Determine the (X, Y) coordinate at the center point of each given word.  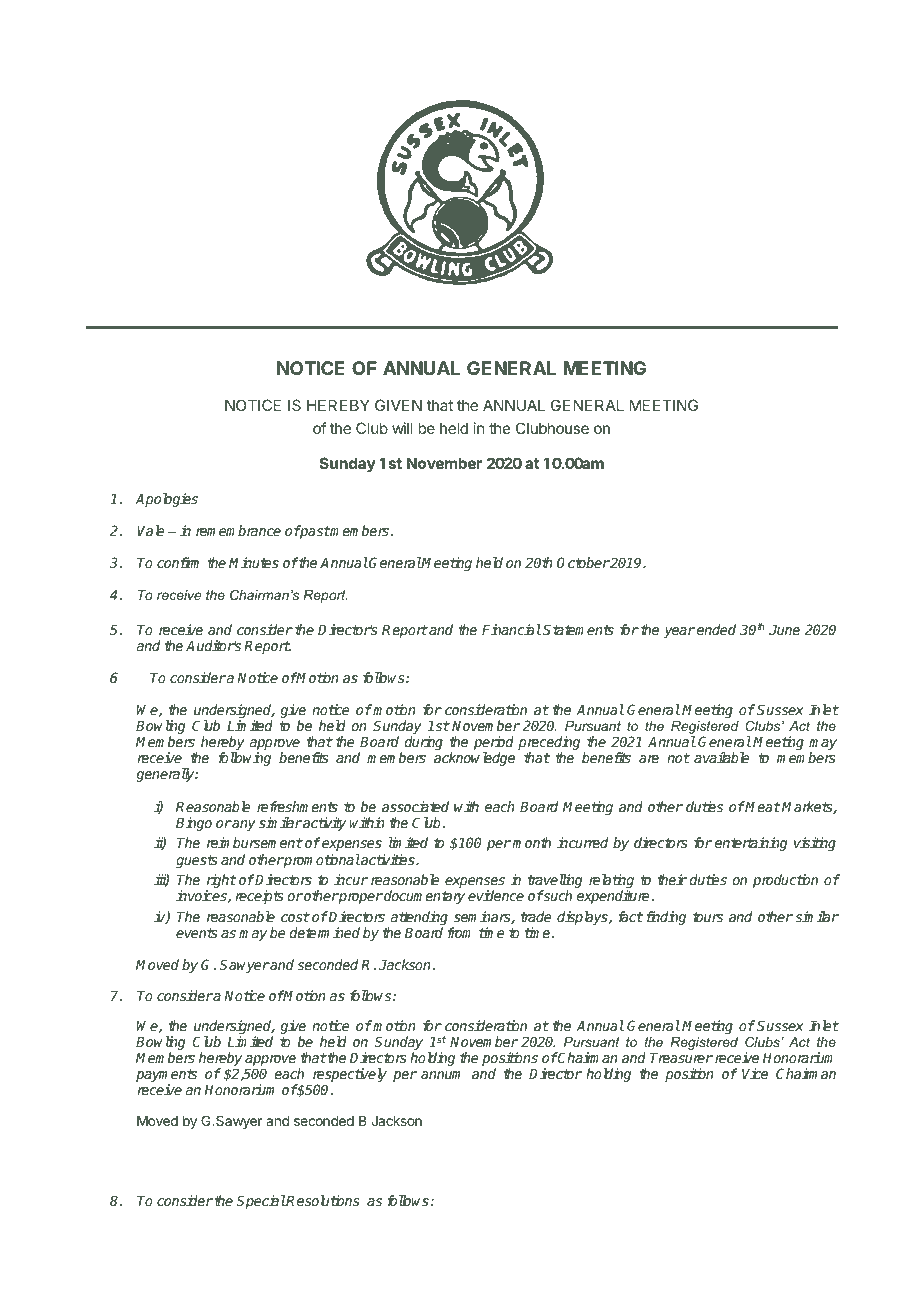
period (494, 744)
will (402, 428)
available (721, 757)
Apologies (166, 500)
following (244, 759)
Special (261, 1202)
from (459, 932)
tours (708, 917)
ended (716, 629)
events (196, 933)
